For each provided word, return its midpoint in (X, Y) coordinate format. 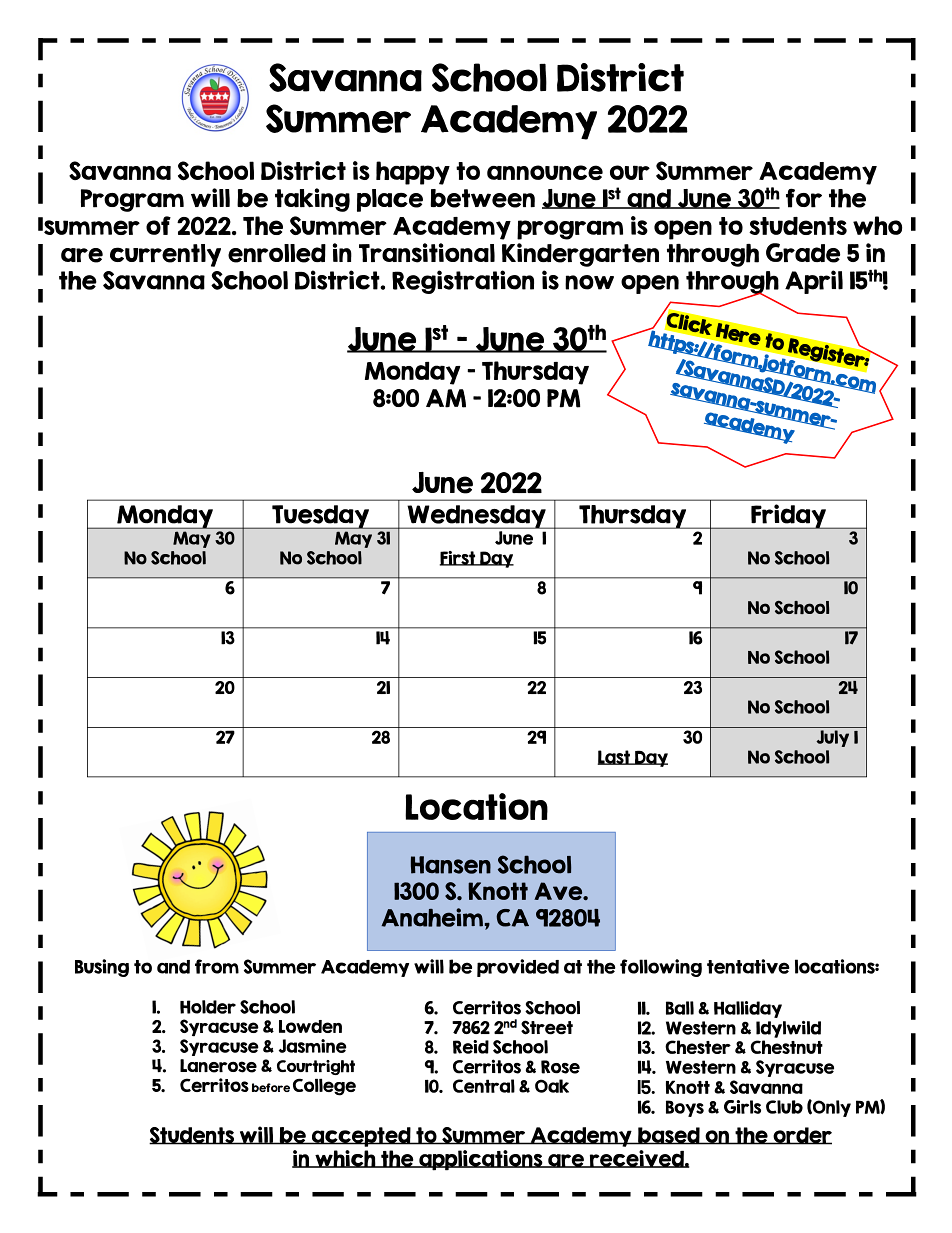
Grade (803, 253)
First (459, 558)
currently (165, 255)
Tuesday (320, 517)
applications (481, 1160)
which (345, 1159)
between (482, 198)
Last (615, 757)
